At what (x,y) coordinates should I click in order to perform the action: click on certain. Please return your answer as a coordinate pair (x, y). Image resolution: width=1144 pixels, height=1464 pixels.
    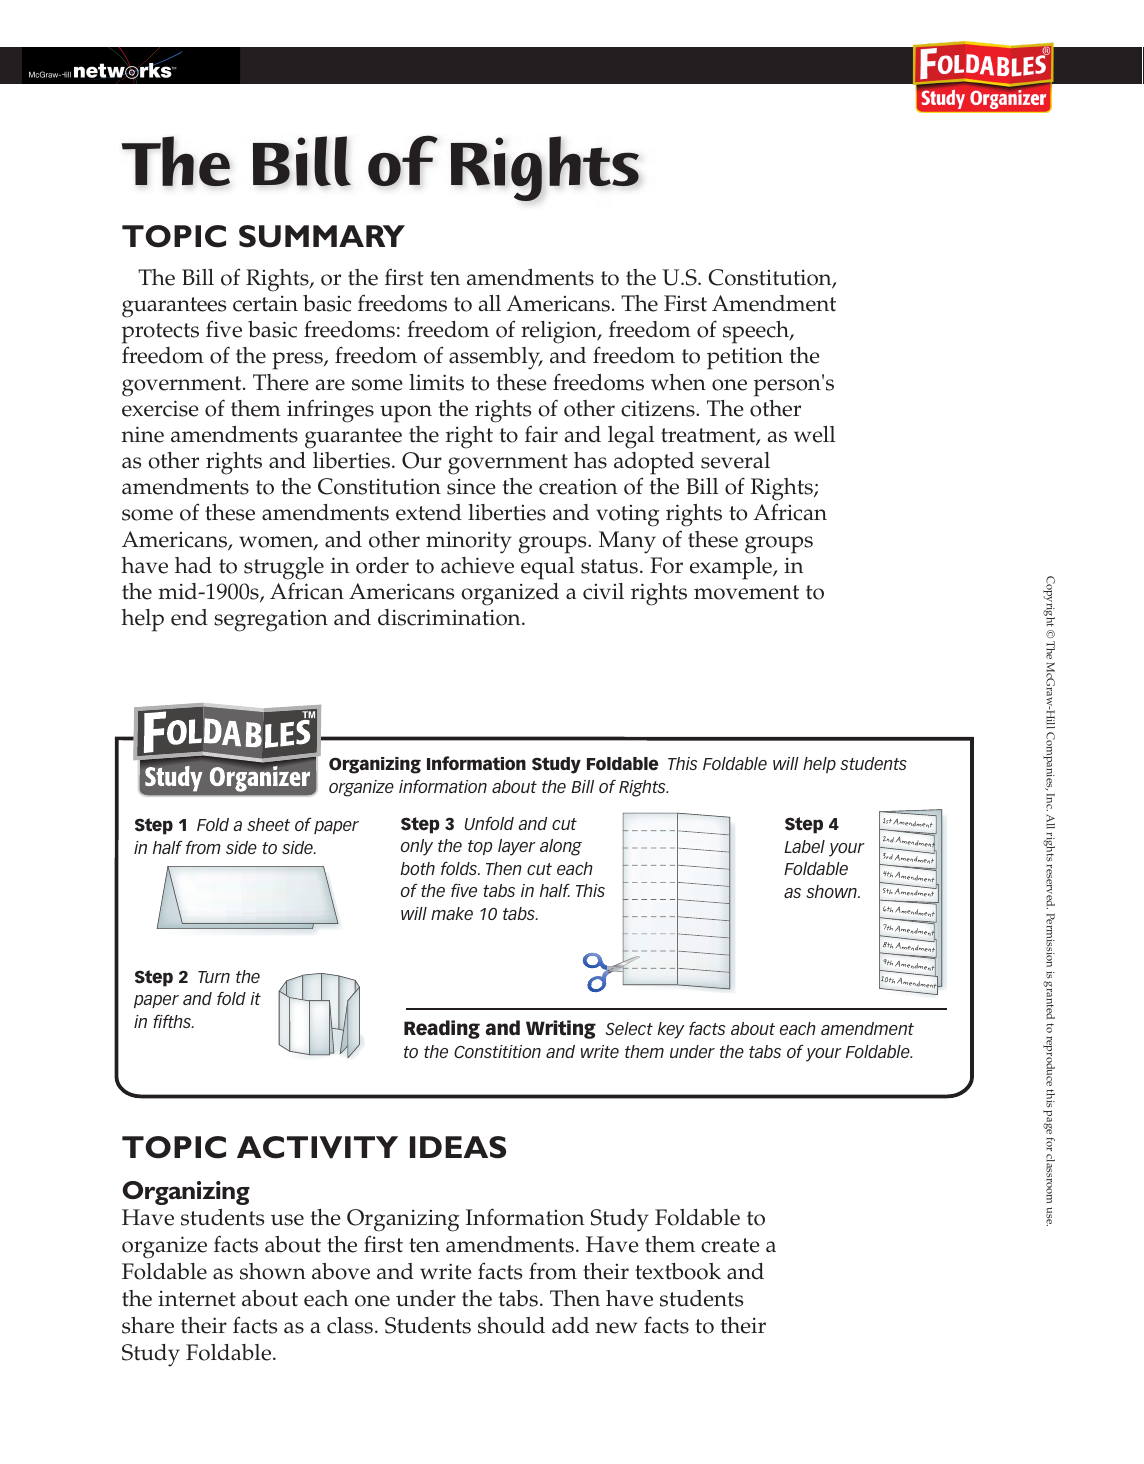
    Looking at the image, I should click on (265, 303).
